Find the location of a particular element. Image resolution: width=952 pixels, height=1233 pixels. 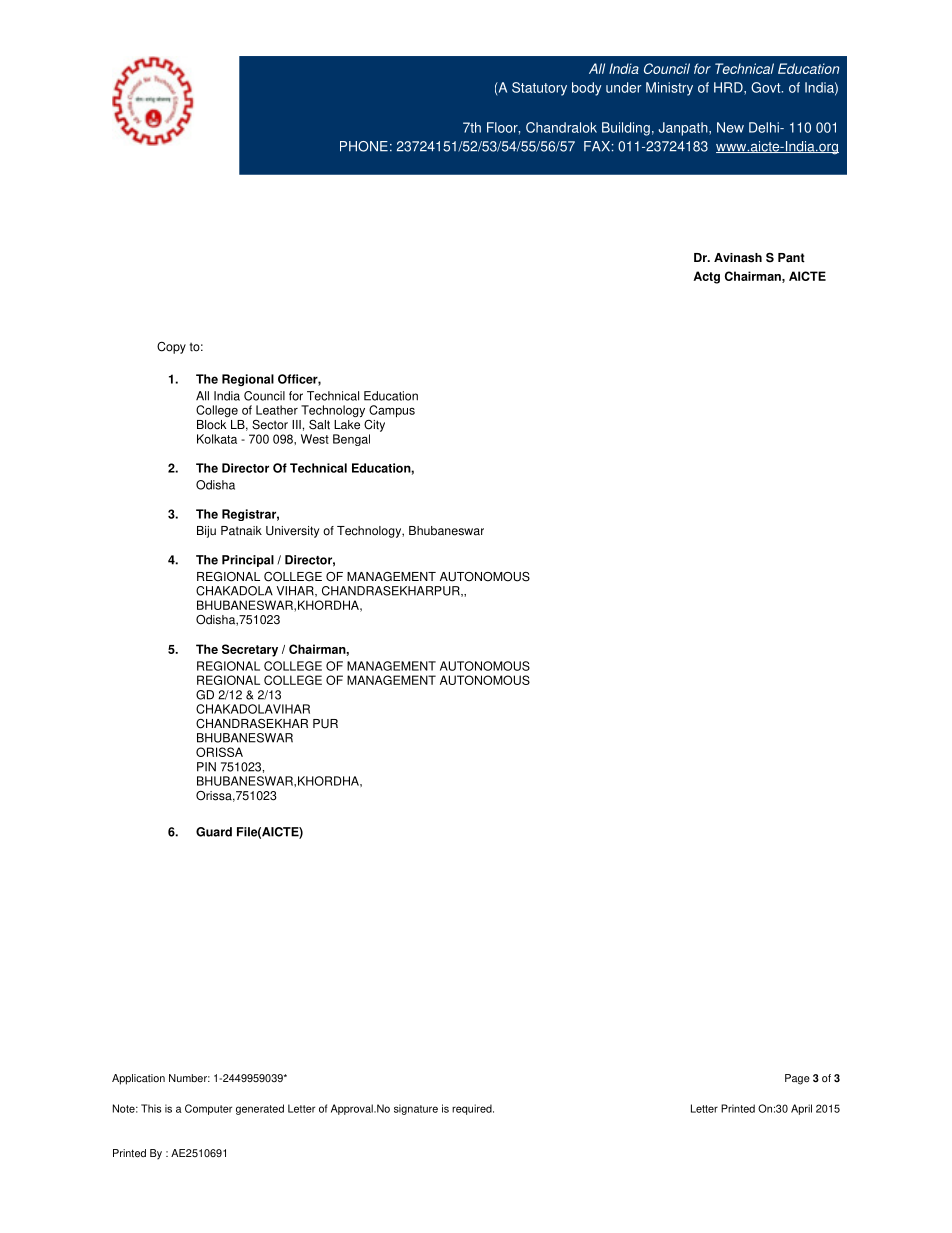

Secretary is located at coordinates (250, 650).
